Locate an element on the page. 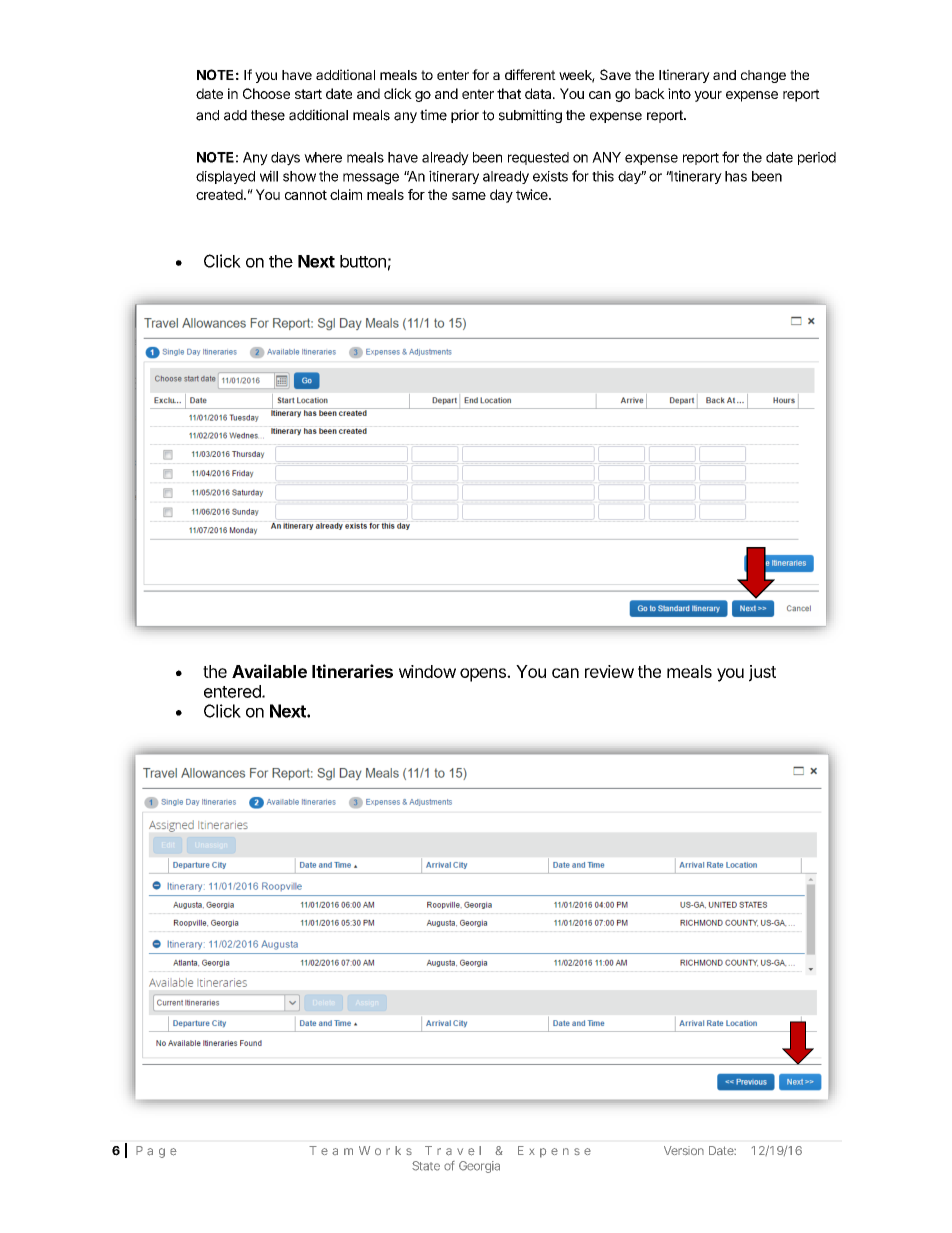 This page has width=952, height=1233. these is located at coordinates (268, 115).
